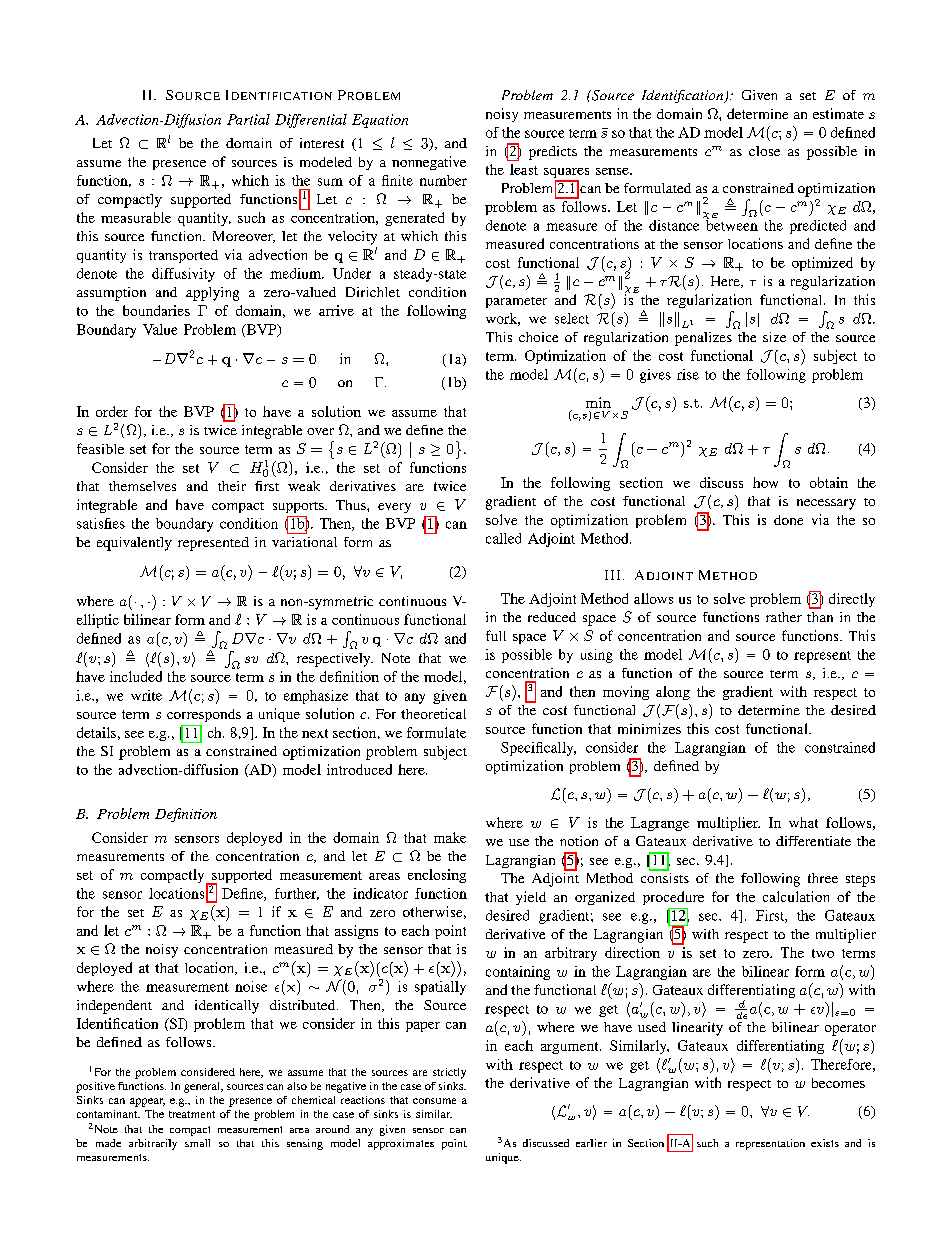 The width and height of the document is (952, 1233). What do you see at coordinates (496, 635) in the document?
I see `full` at bounding box center [496, 635].
